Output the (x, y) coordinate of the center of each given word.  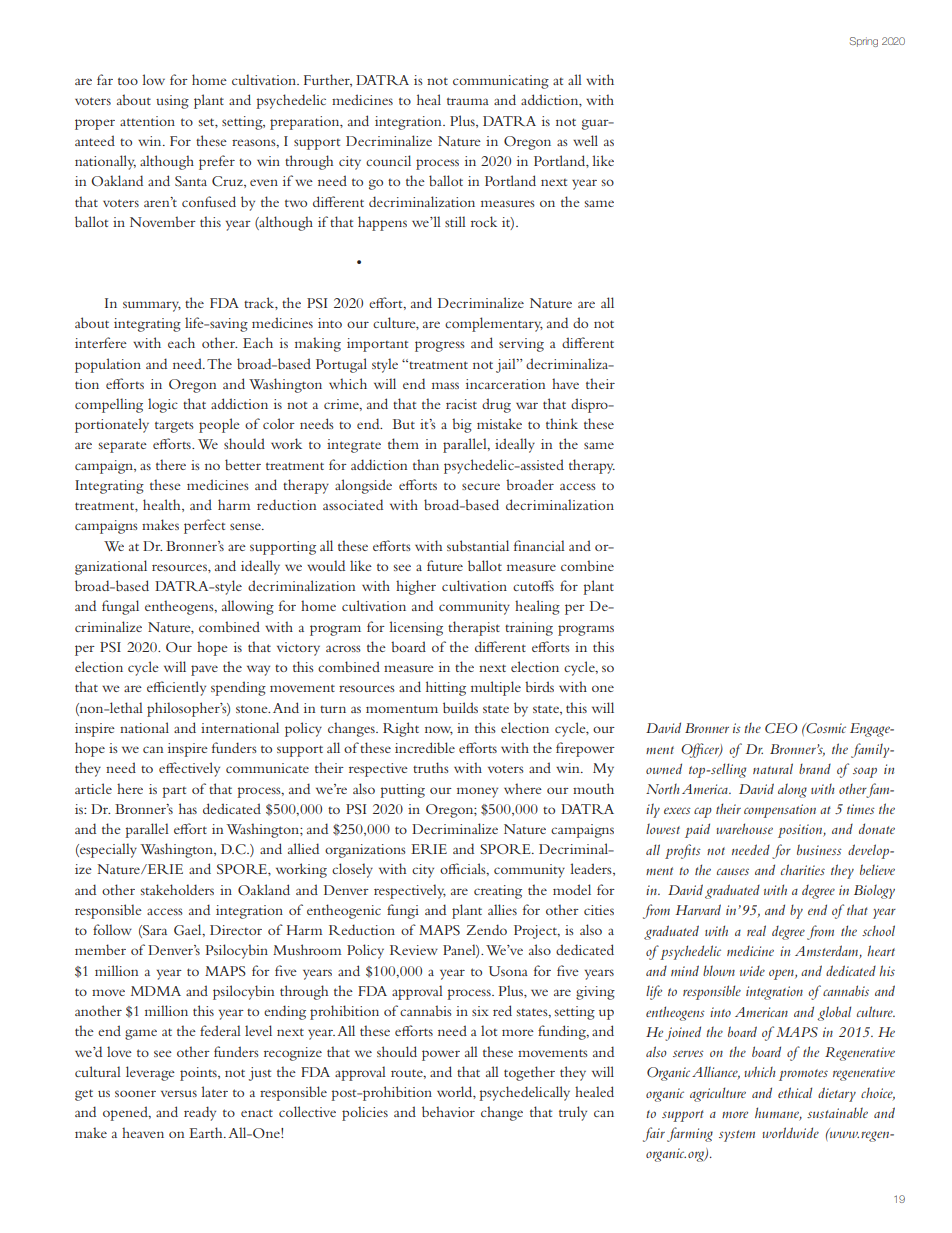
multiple (496, 688)
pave (204, 670)
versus (179, 1093)
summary (152, 306)
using (172, 102)
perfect (204, 526)
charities (803, 869)
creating (498, 892)
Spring (864, 42)
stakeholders (177, 889)
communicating (501, 82)
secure (481, 486)
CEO (781, 728)
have (565, 383)
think (562, 423)
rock (484, 221)
